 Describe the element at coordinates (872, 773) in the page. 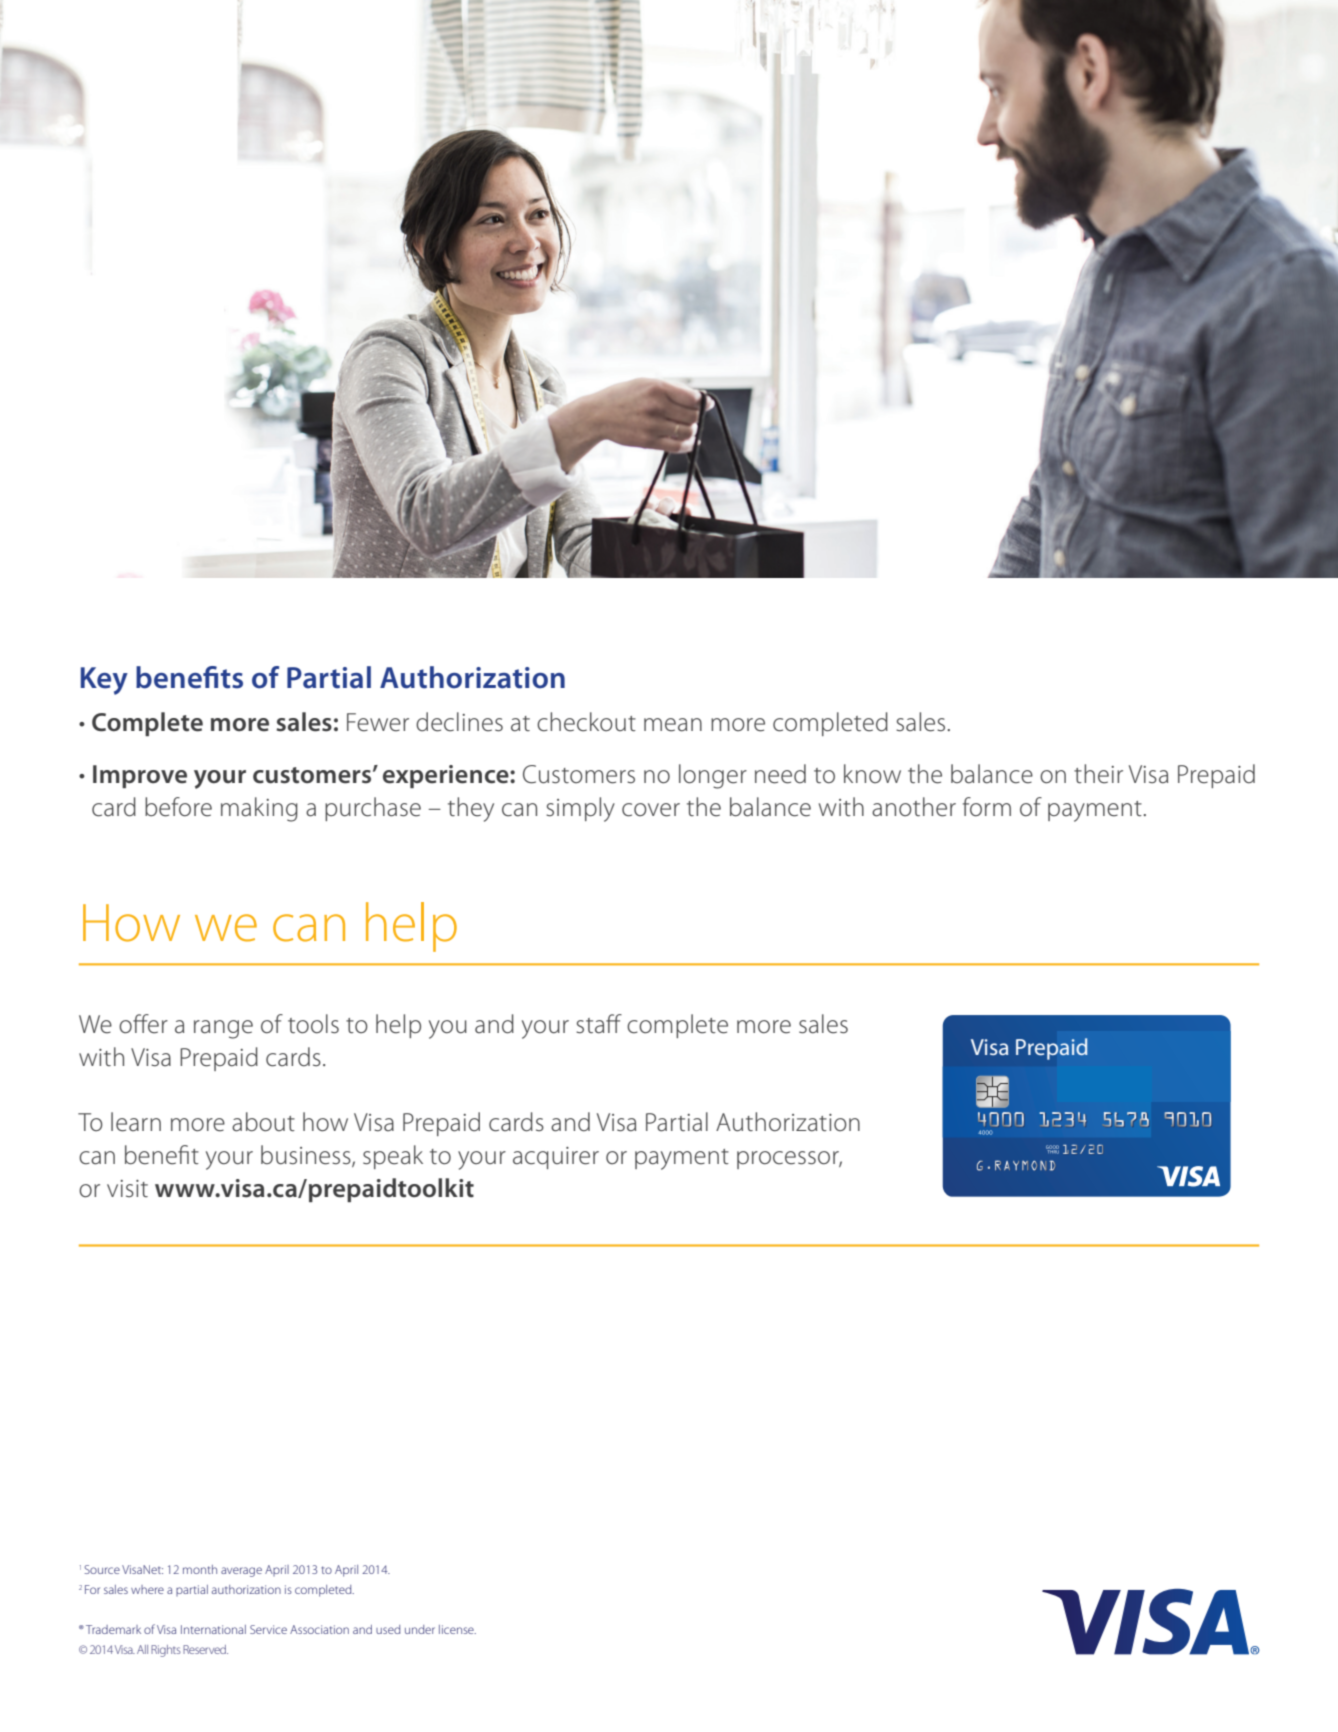

I see `know` at that location.
